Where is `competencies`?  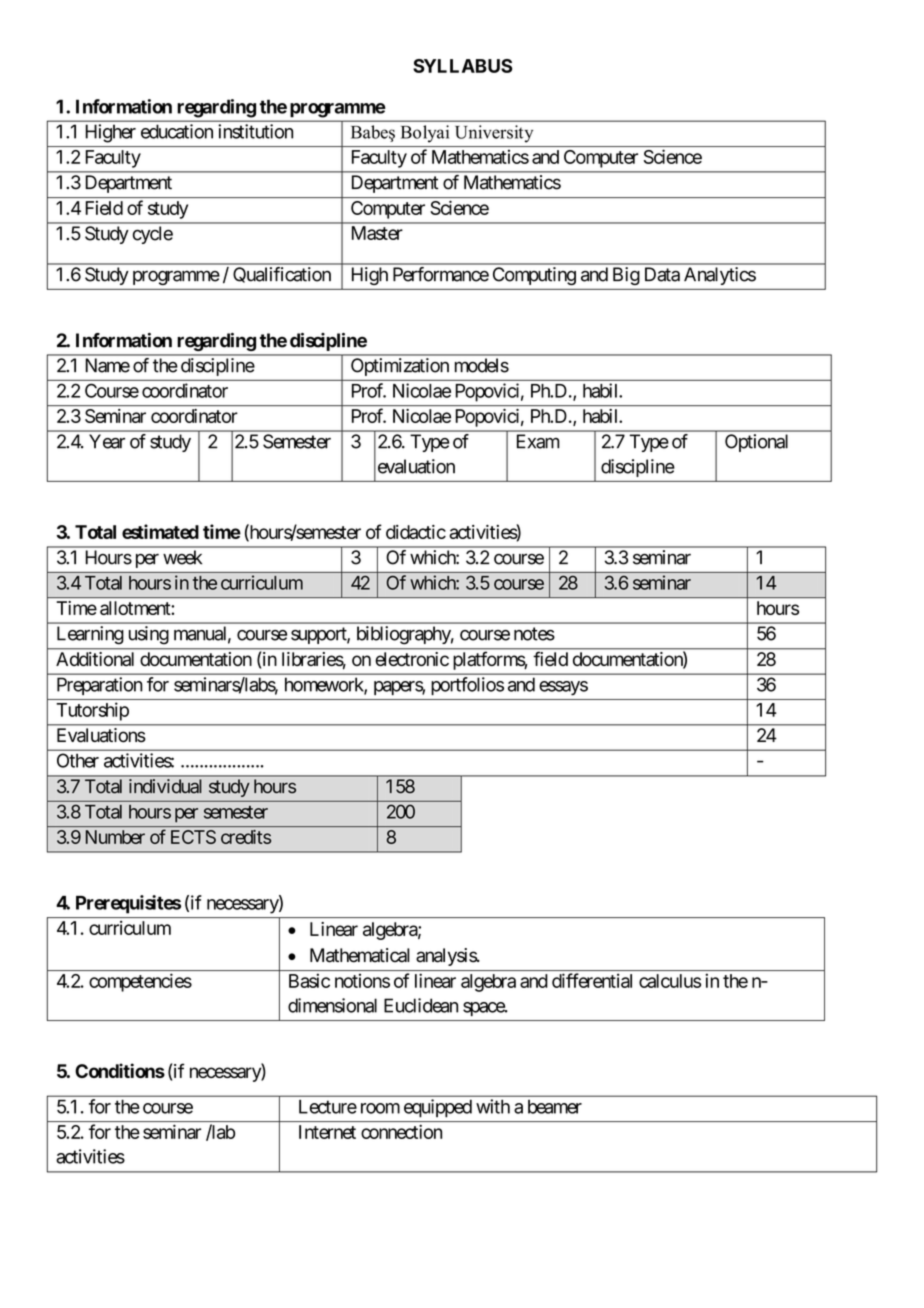 competencies is located at coordinates (140, 982).
